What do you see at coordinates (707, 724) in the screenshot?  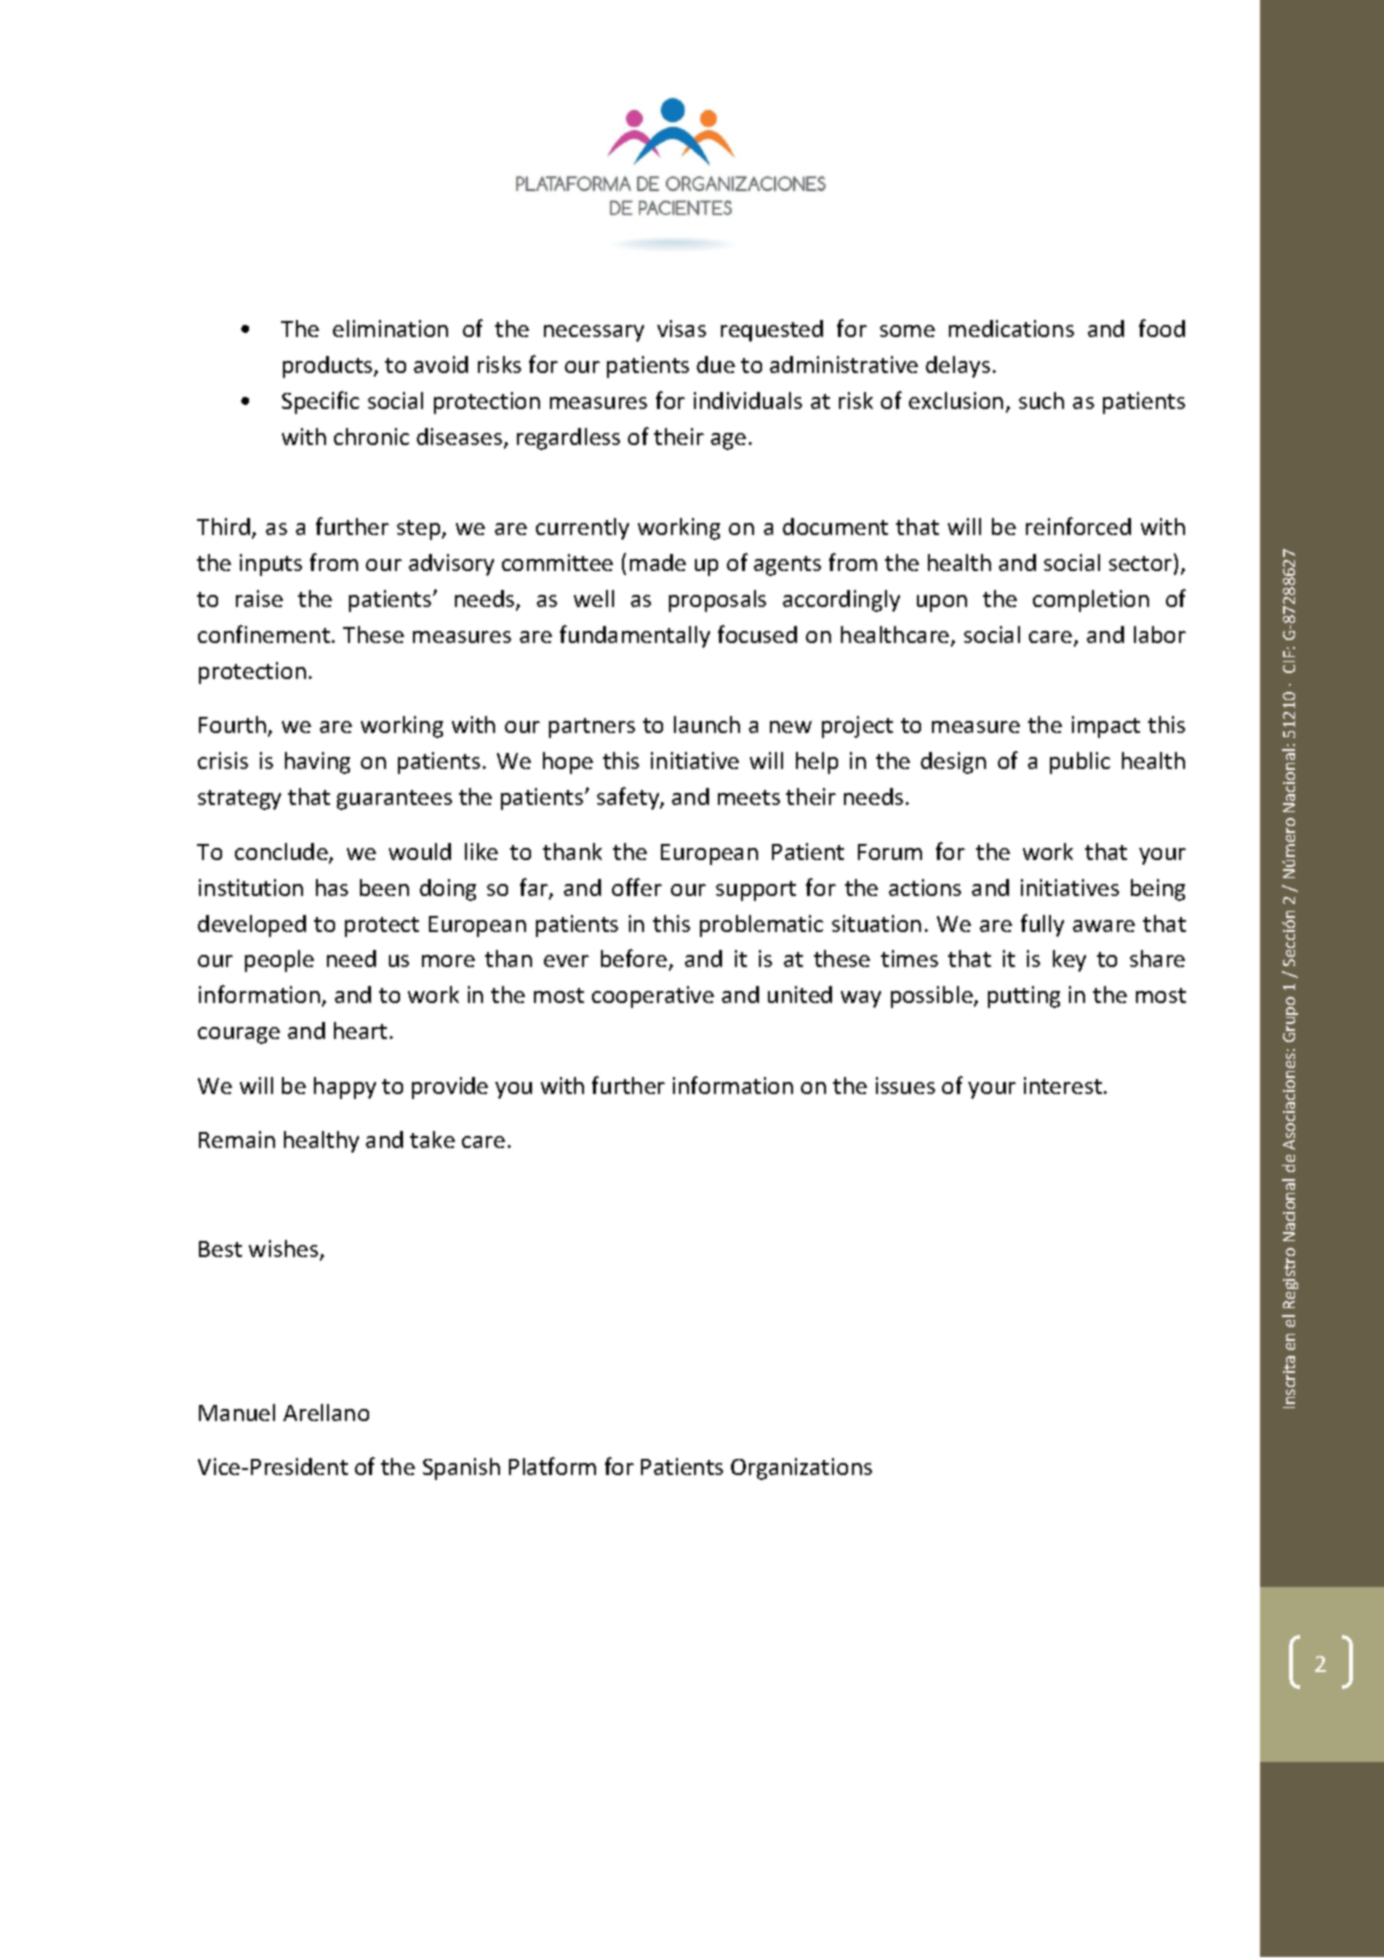 I see `launch` at bounding box center [707, 724].
